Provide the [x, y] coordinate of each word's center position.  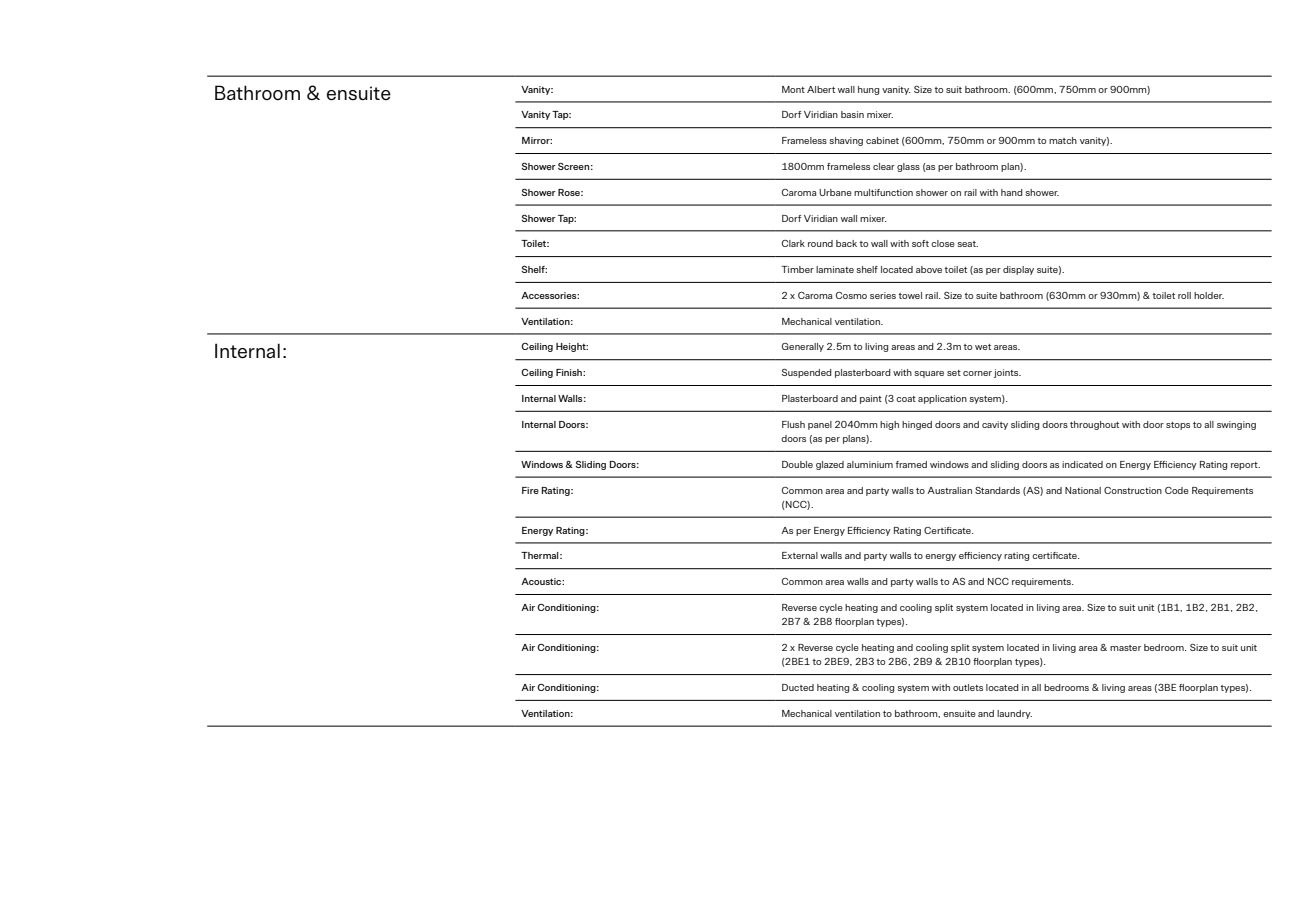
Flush [793, 424]
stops [1178, 426]
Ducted [798, 687]
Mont [793, 89]
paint [871, 399]
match [1063, 140]
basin [852, 114]
